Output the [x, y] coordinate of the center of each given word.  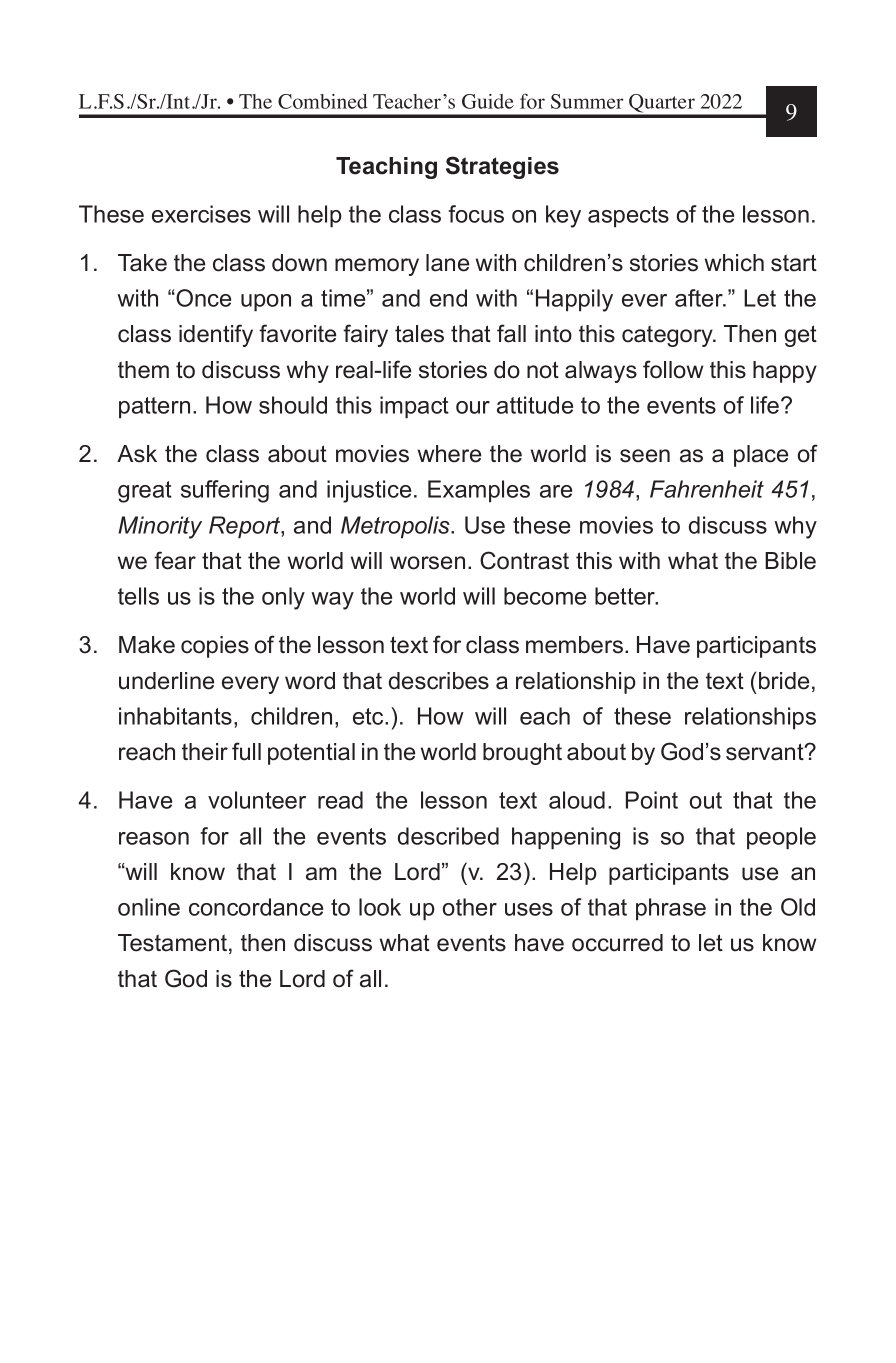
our [473, 407]
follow [673, 369]
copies [215, 647]
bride [784, 681]
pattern [154, 408]
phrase [671, 909]
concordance [256, 907]
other [470, 907]
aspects [628, 217]
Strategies [502, 167]
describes [439, 681]
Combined [323, 101]
